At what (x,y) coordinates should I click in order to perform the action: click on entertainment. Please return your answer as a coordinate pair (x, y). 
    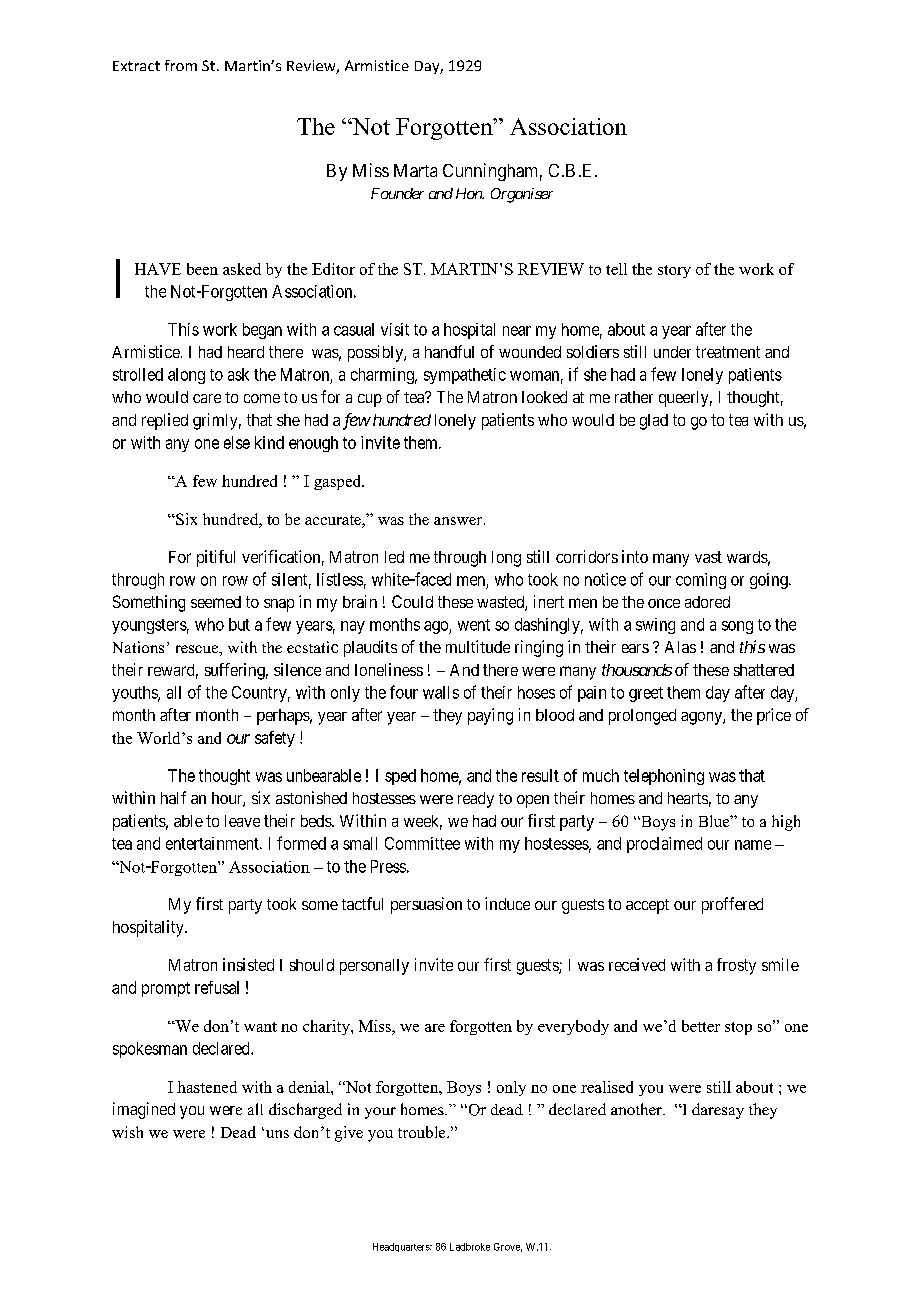
    Looking at the image, I should click on (213, 843).
